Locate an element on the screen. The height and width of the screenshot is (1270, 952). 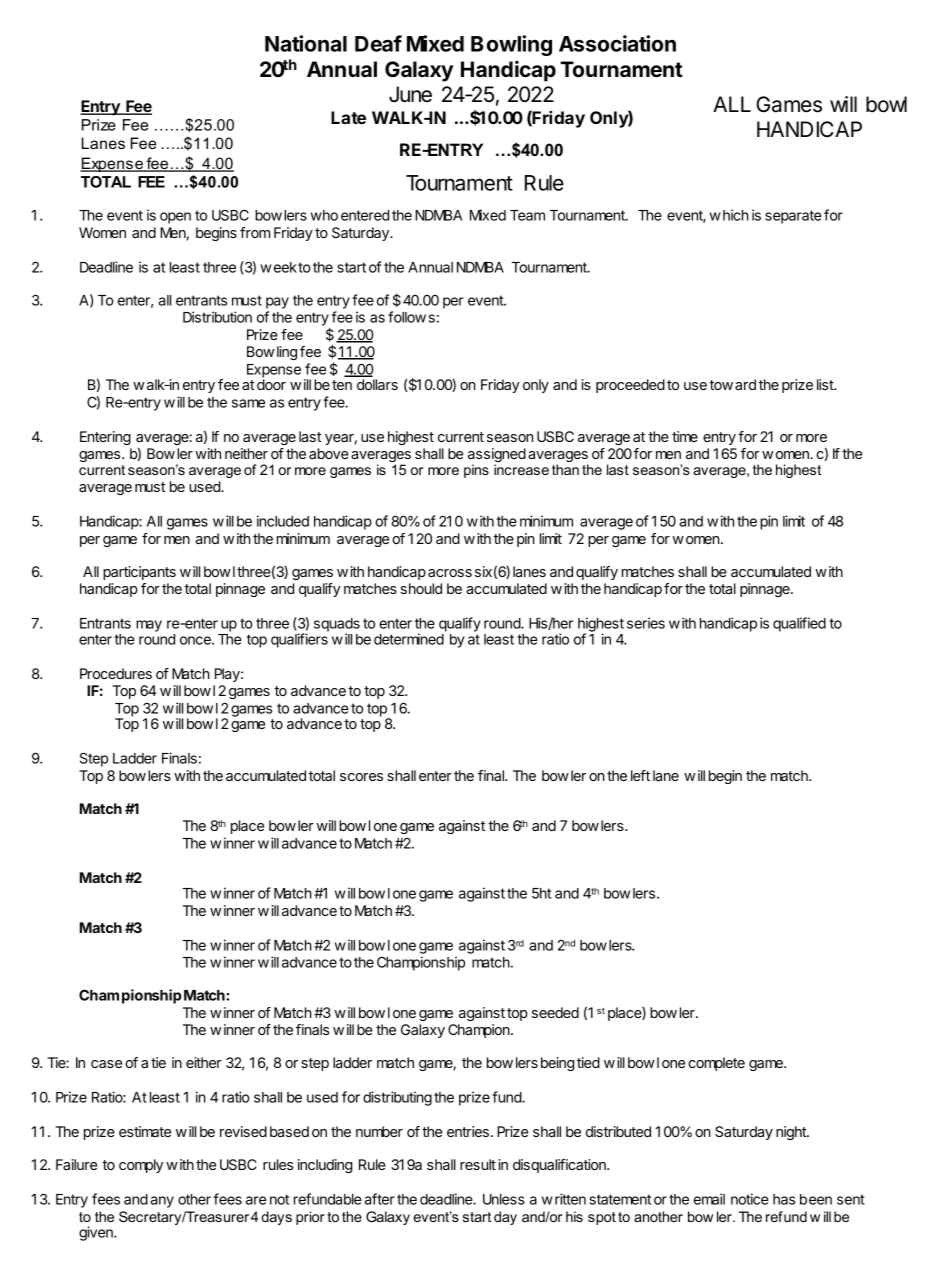
qualified is located at coordinates (799, 624).
